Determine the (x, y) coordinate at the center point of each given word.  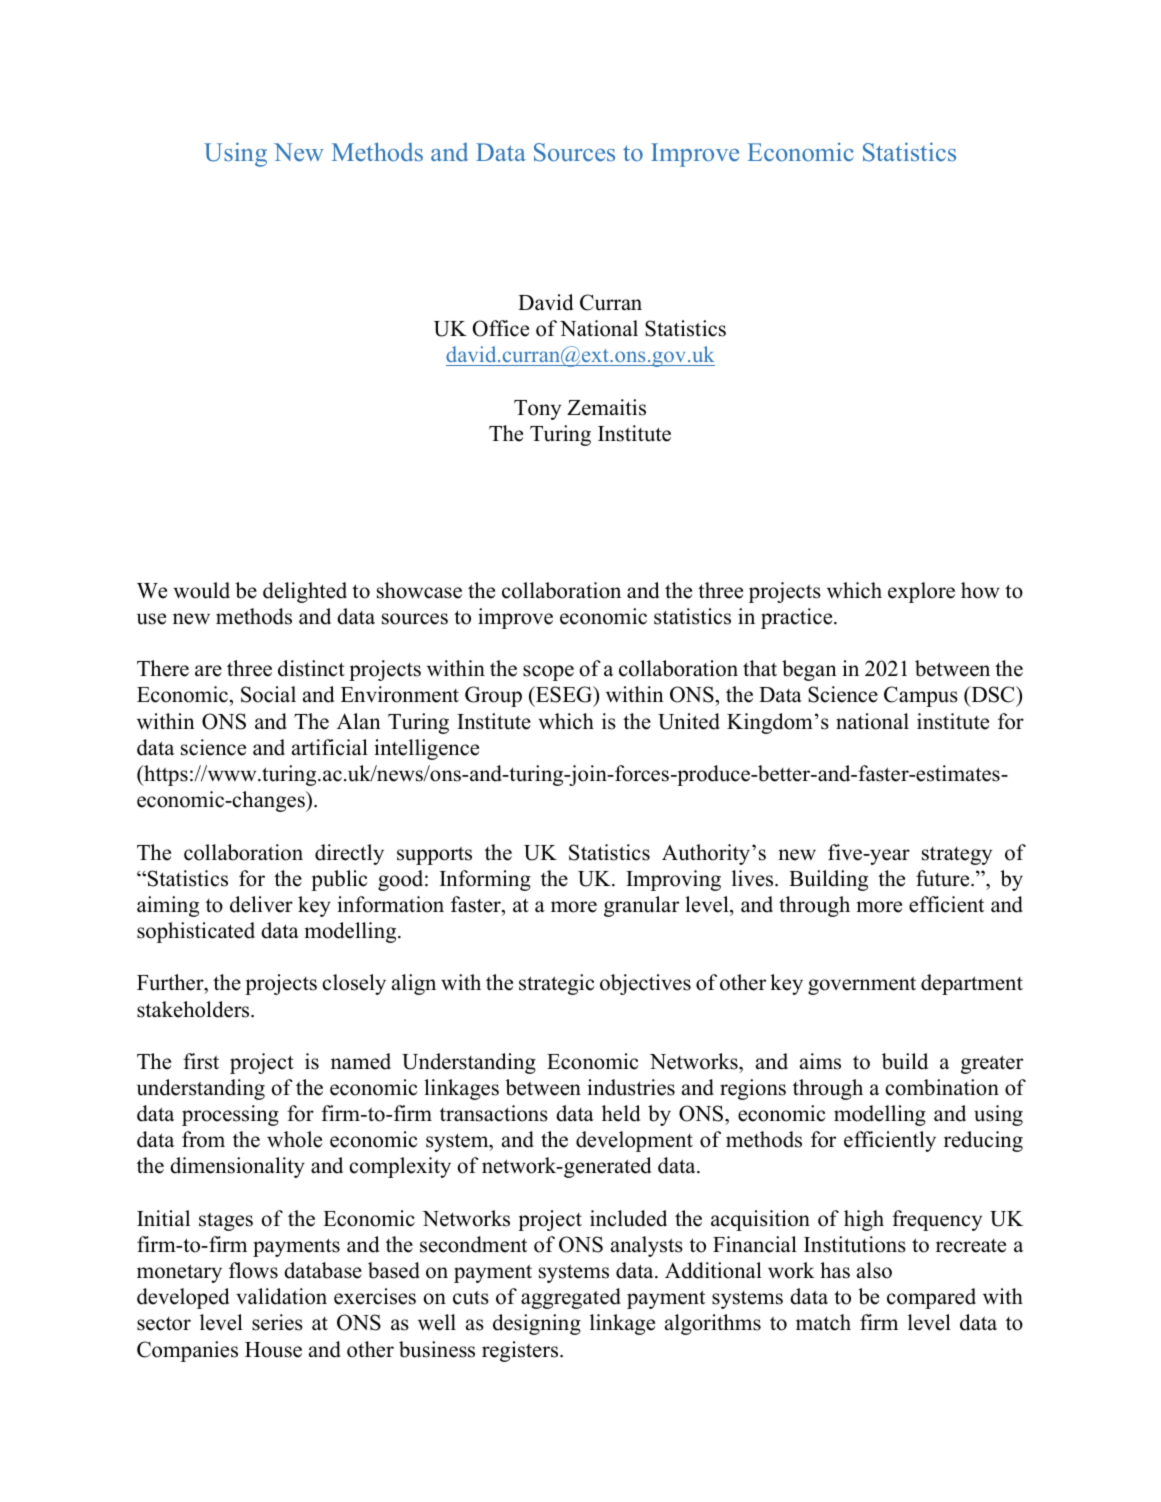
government (862, 985)
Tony (537, 410)
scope (548, 673)
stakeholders (194, 1009)
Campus (921, 696)
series (277, 1322)
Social (268, 694)
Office (501, 328)
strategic (557, 984)
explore (921, 592)
